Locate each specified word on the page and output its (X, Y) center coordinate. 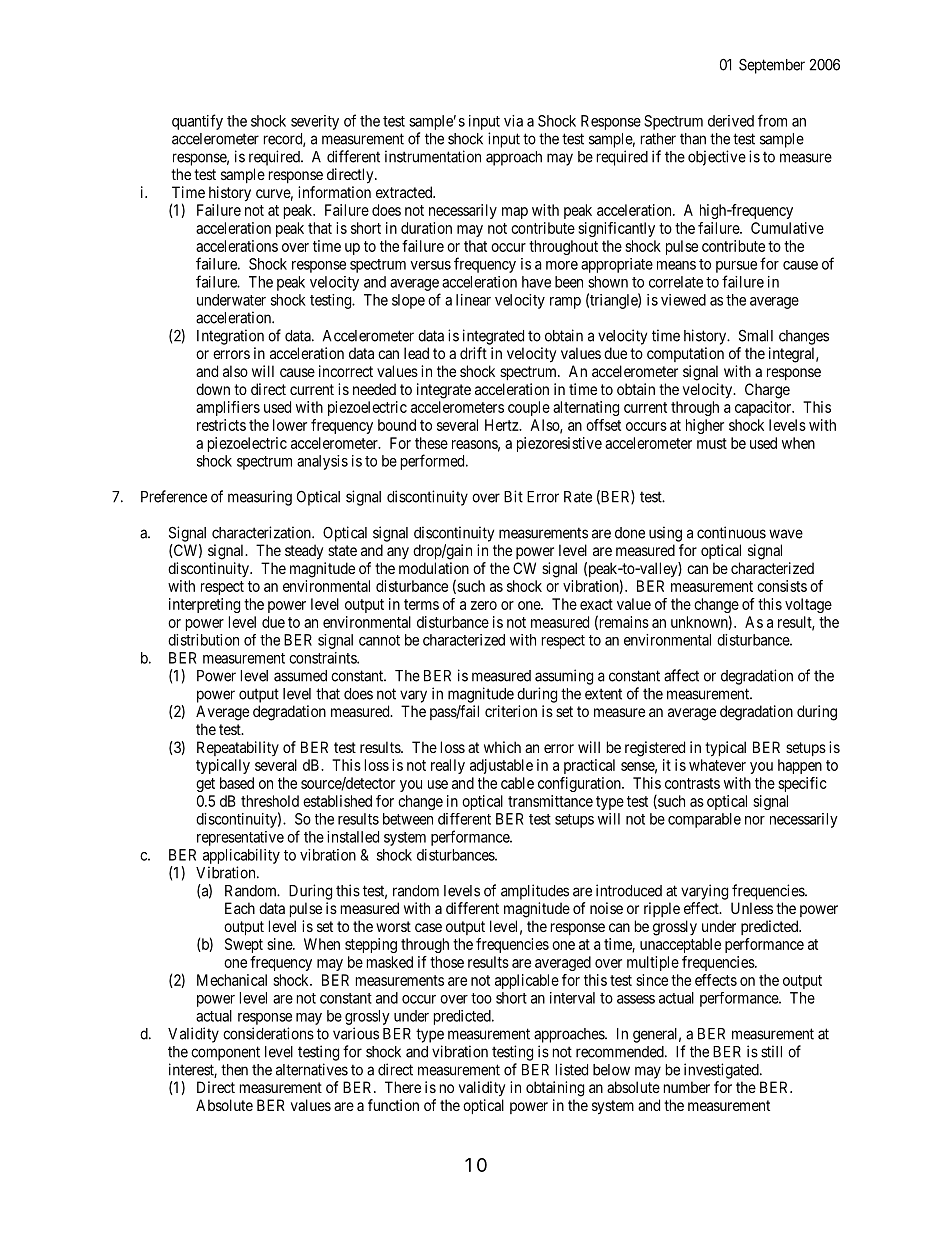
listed (572, 1069)
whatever (717, 765)
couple (529, 408)
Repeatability (238, 748)
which (502, 747)
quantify (197, 122)
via (513, 121)
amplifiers (228, 408)
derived (731, 121)
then (234, 1070)
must (712, 443)
